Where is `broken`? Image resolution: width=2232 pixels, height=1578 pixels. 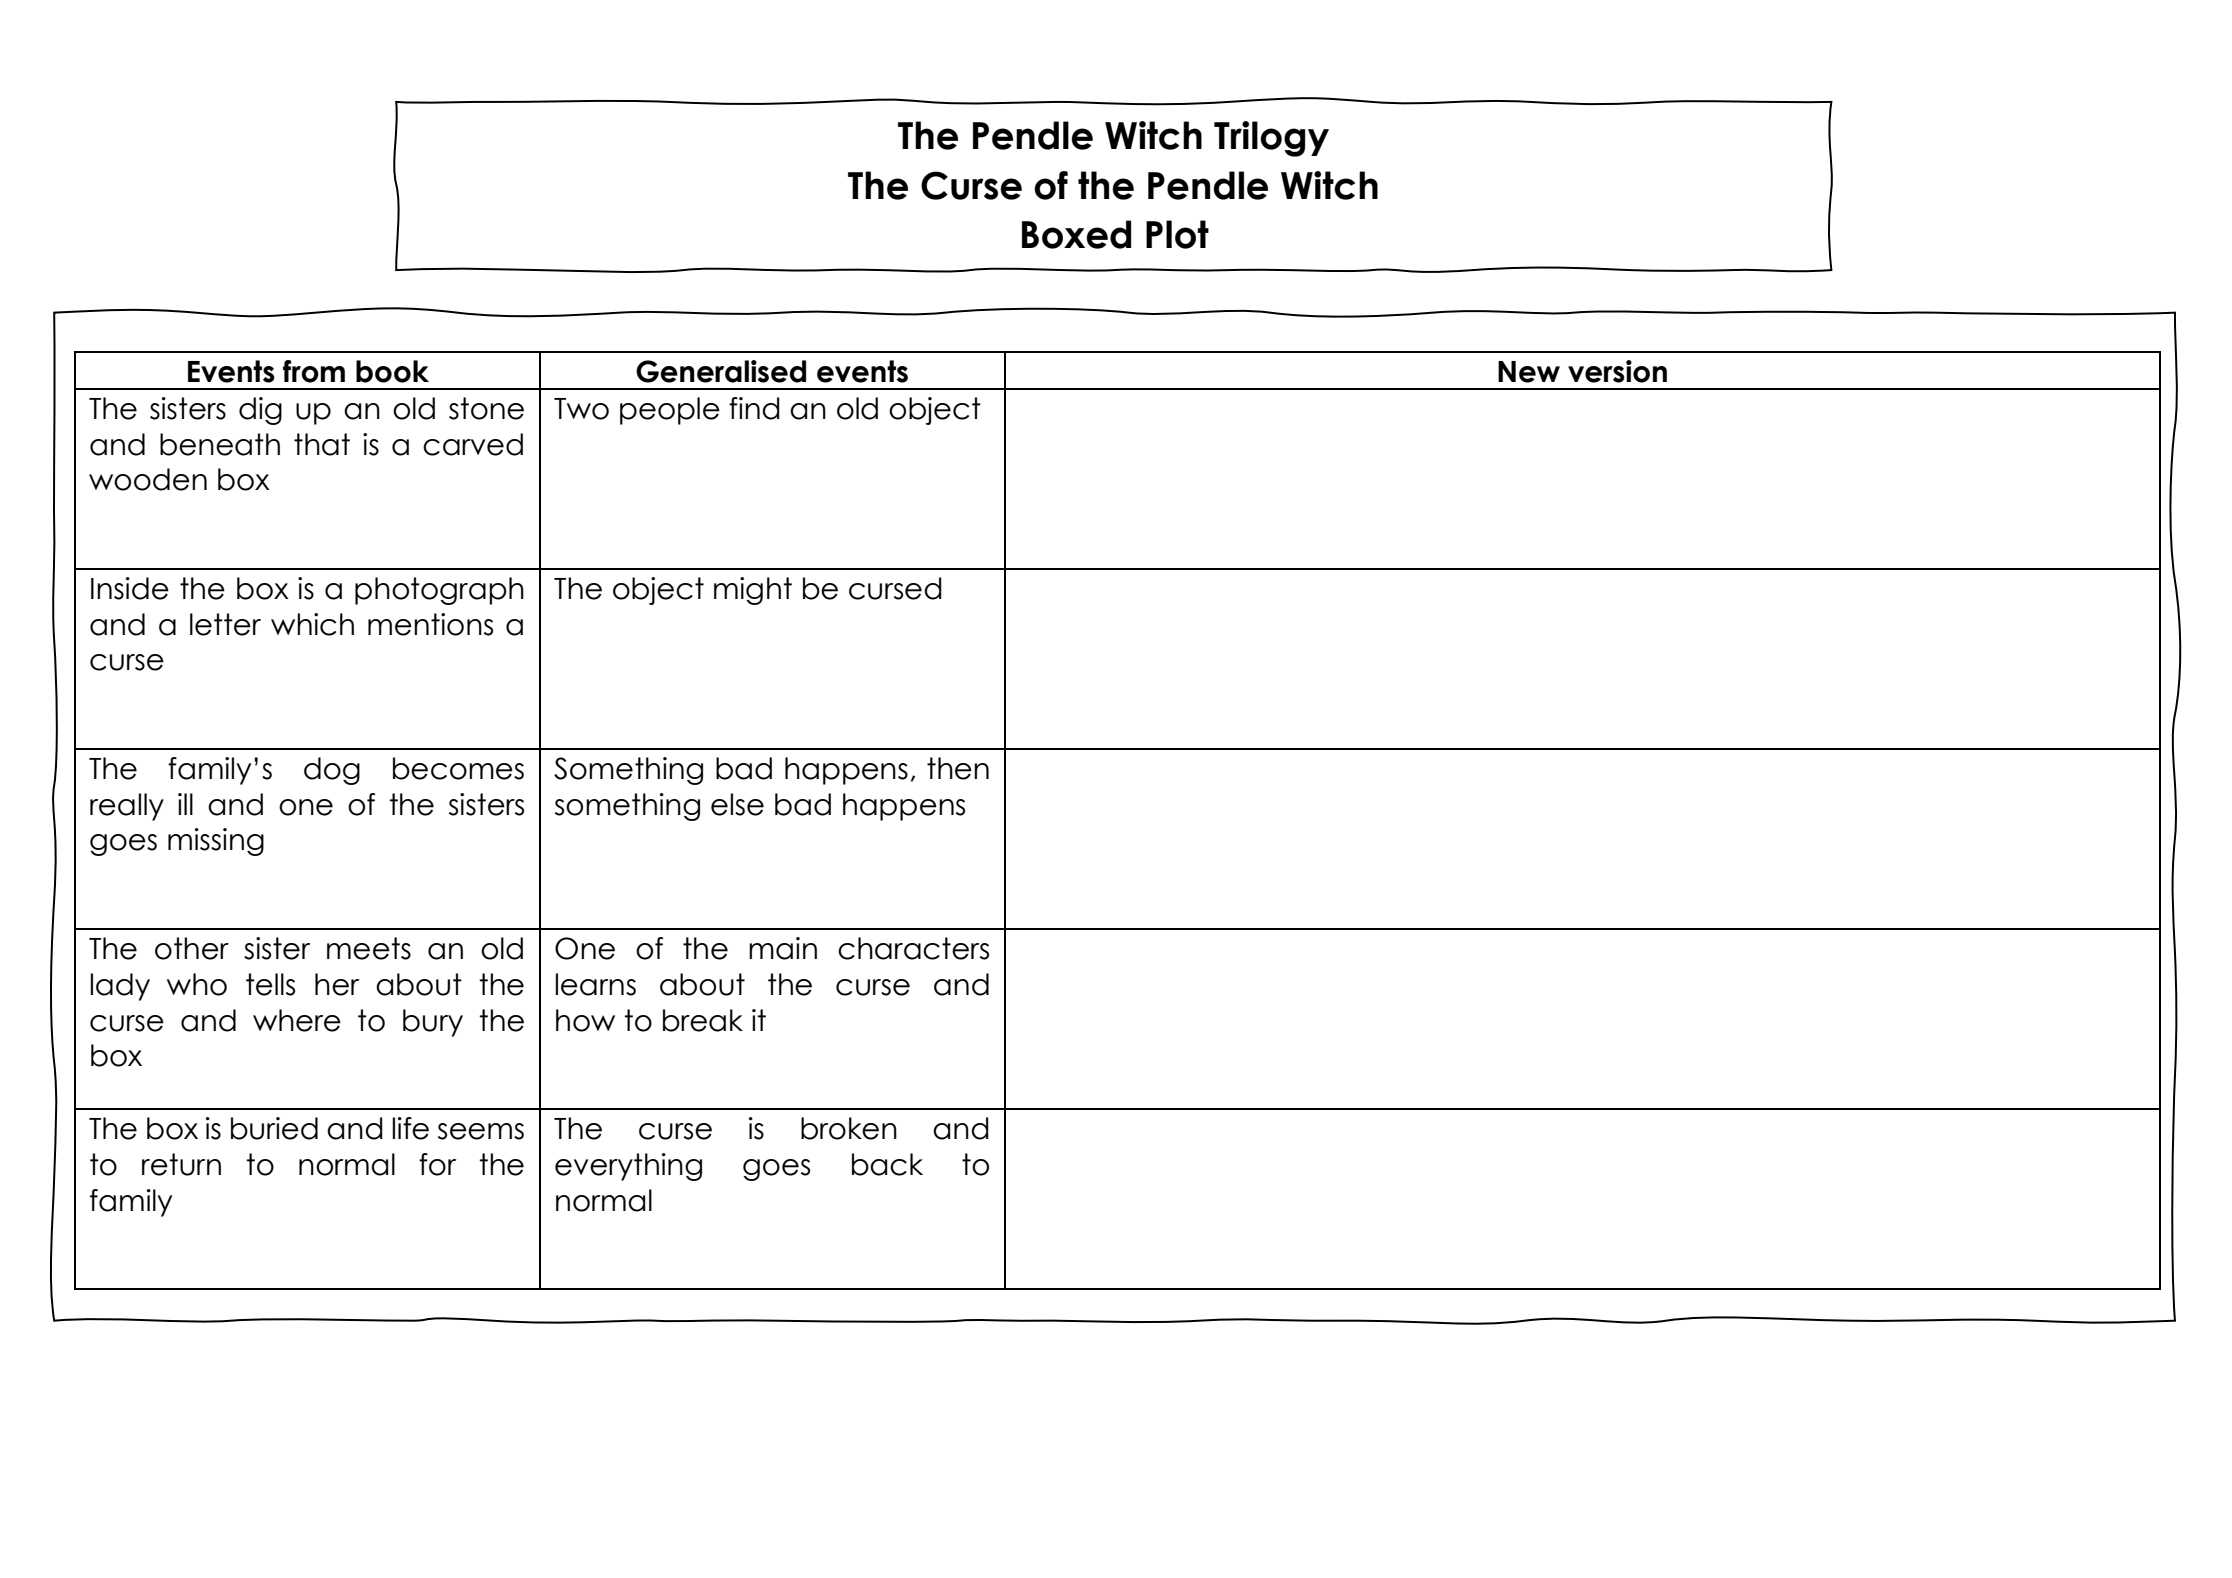 broken is located at coordinates (849, 1128).
